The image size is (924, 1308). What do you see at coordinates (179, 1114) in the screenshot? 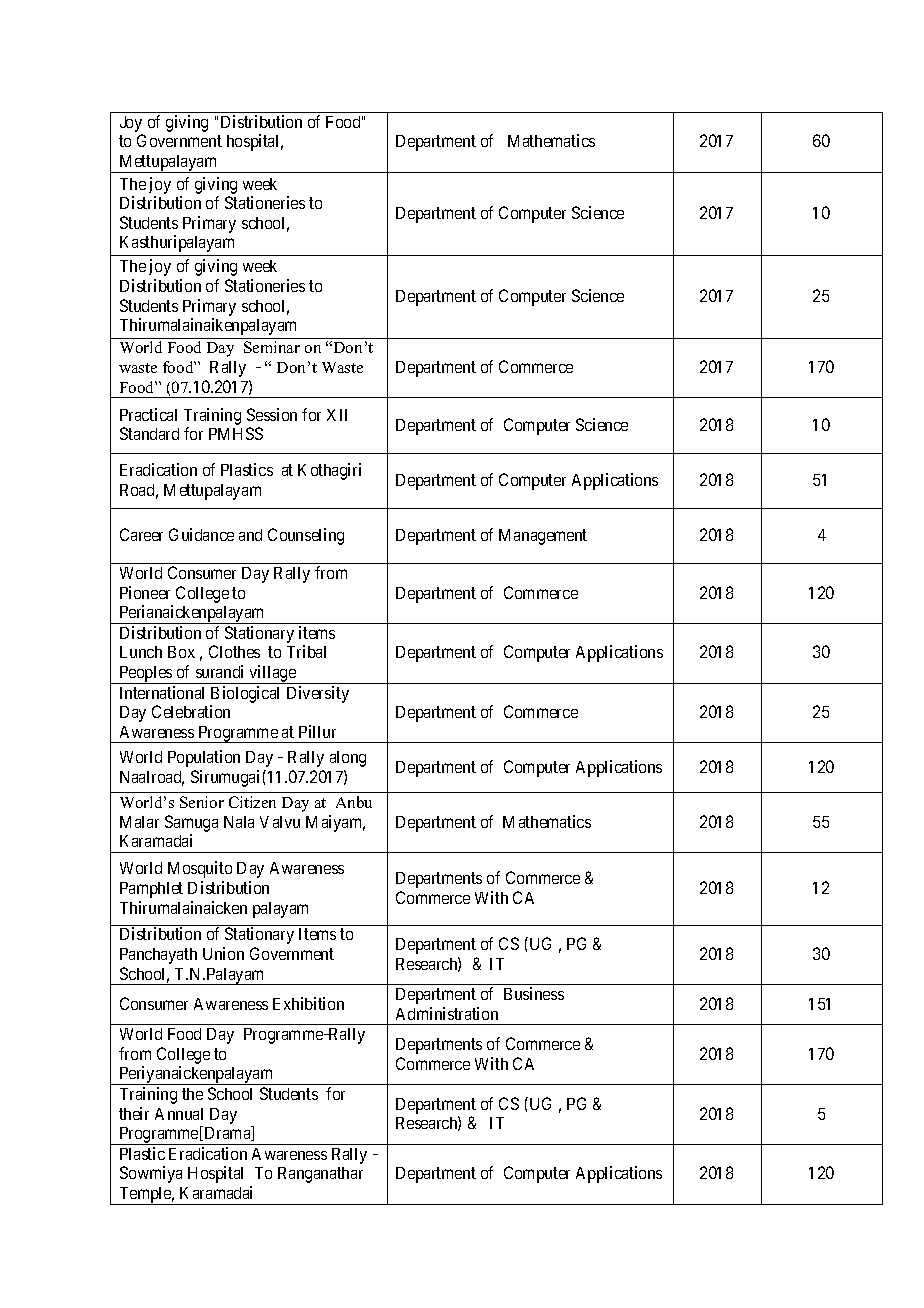
I see `Annual` at bounding box center [179, 1114].
